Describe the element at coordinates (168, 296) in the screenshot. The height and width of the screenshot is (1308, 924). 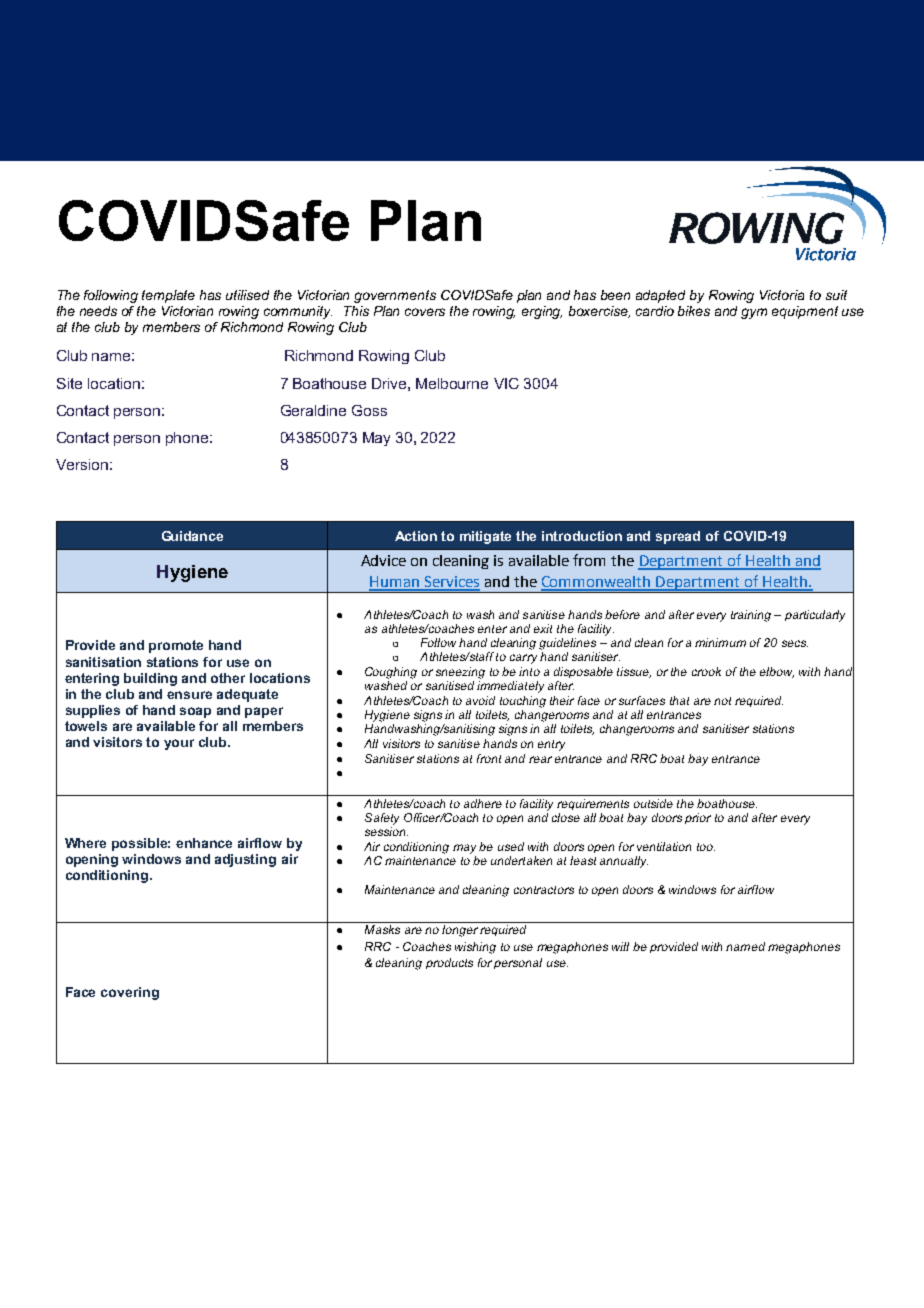
I see `template` at that location.
